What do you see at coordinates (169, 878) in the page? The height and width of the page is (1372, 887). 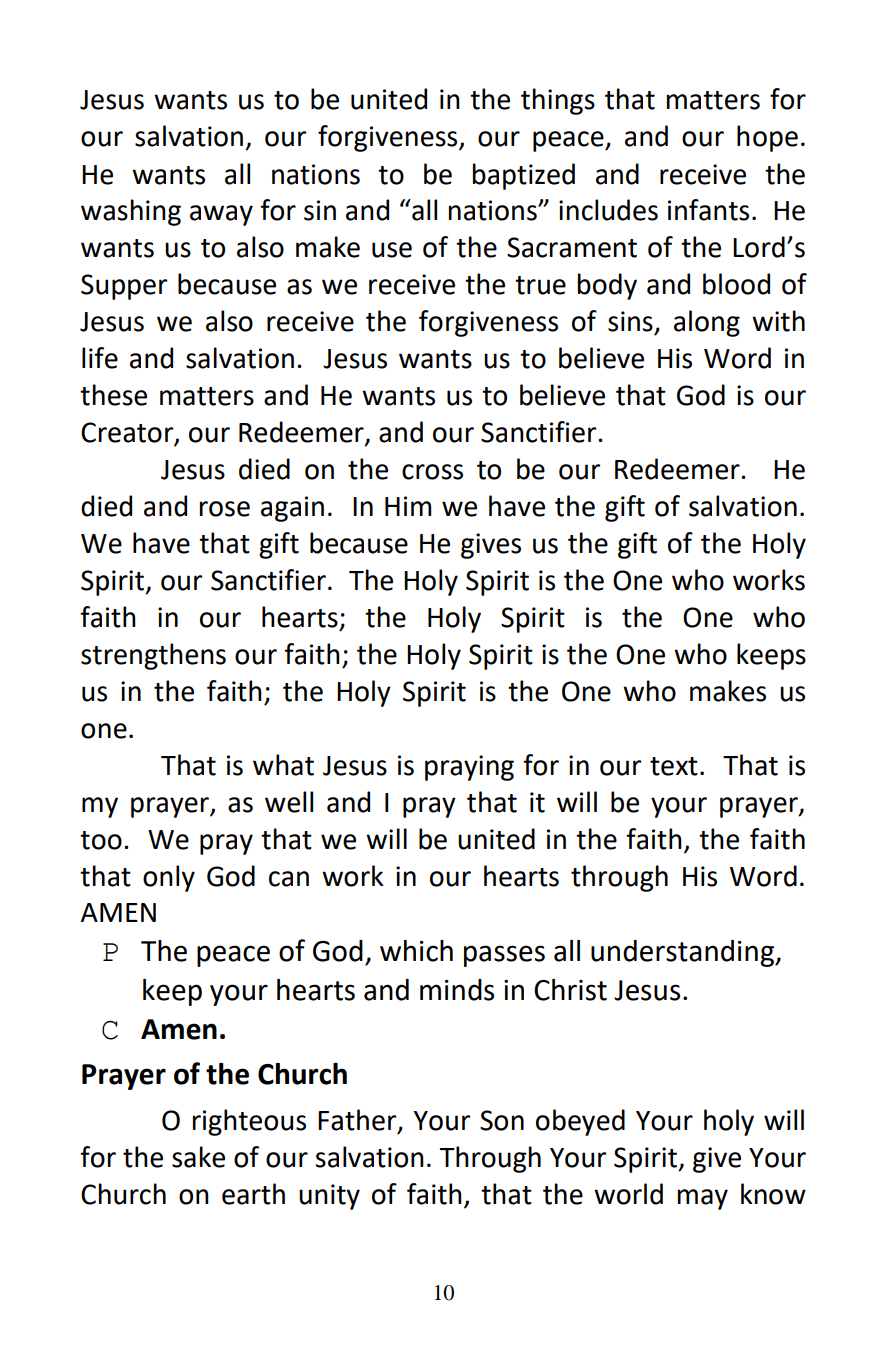 I see `only` at bounding box center [169, 878].
